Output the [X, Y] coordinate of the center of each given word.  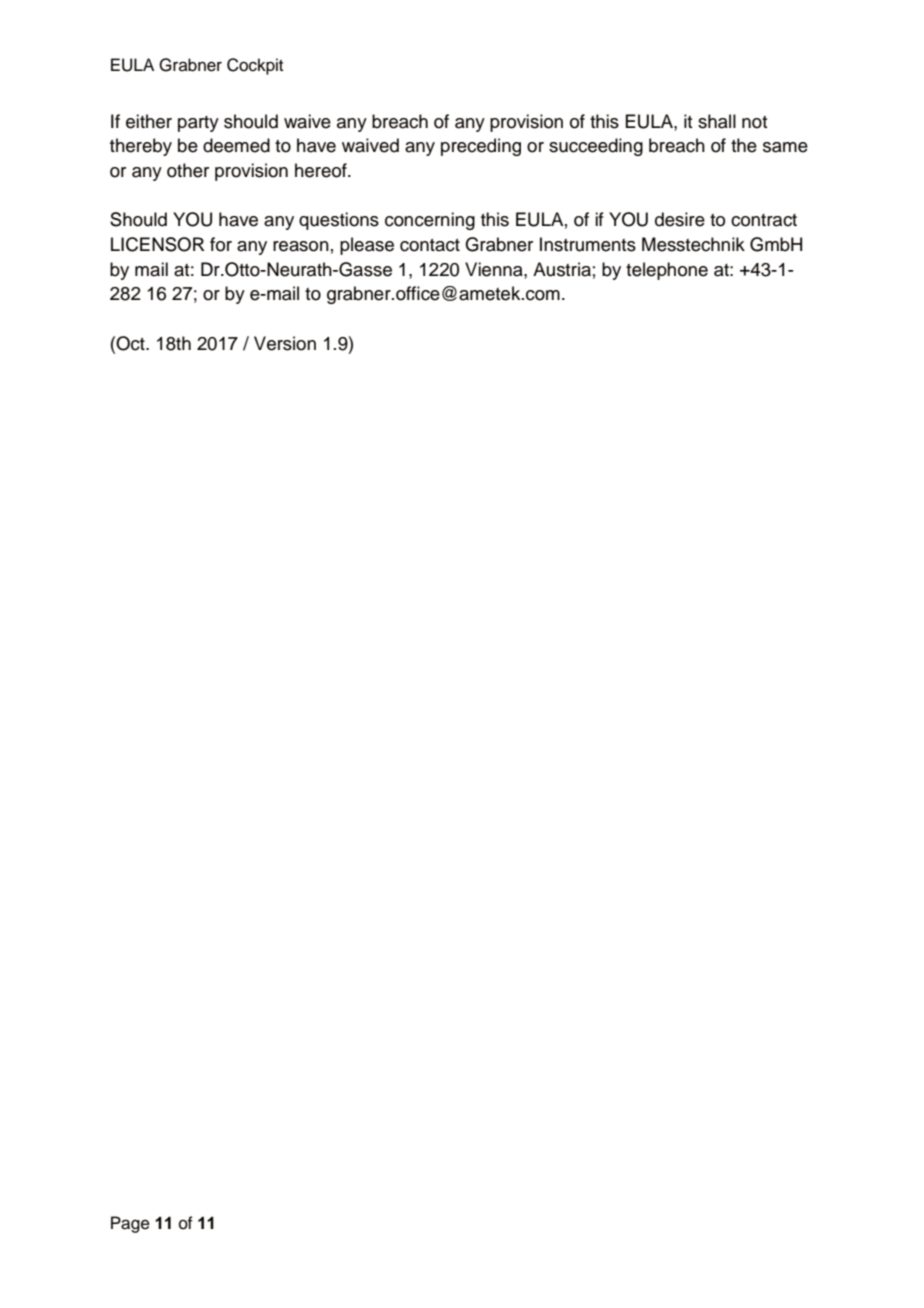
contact [430, 245]
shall [717, 121]
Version [285, 343]
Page [130, 1224]
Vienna [495, 269]
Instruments [588, 244]
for [221, 244]
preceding [481, 147]
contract [764, 220]
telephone [667, 271]
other [188, 170]
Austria [562, 269]
